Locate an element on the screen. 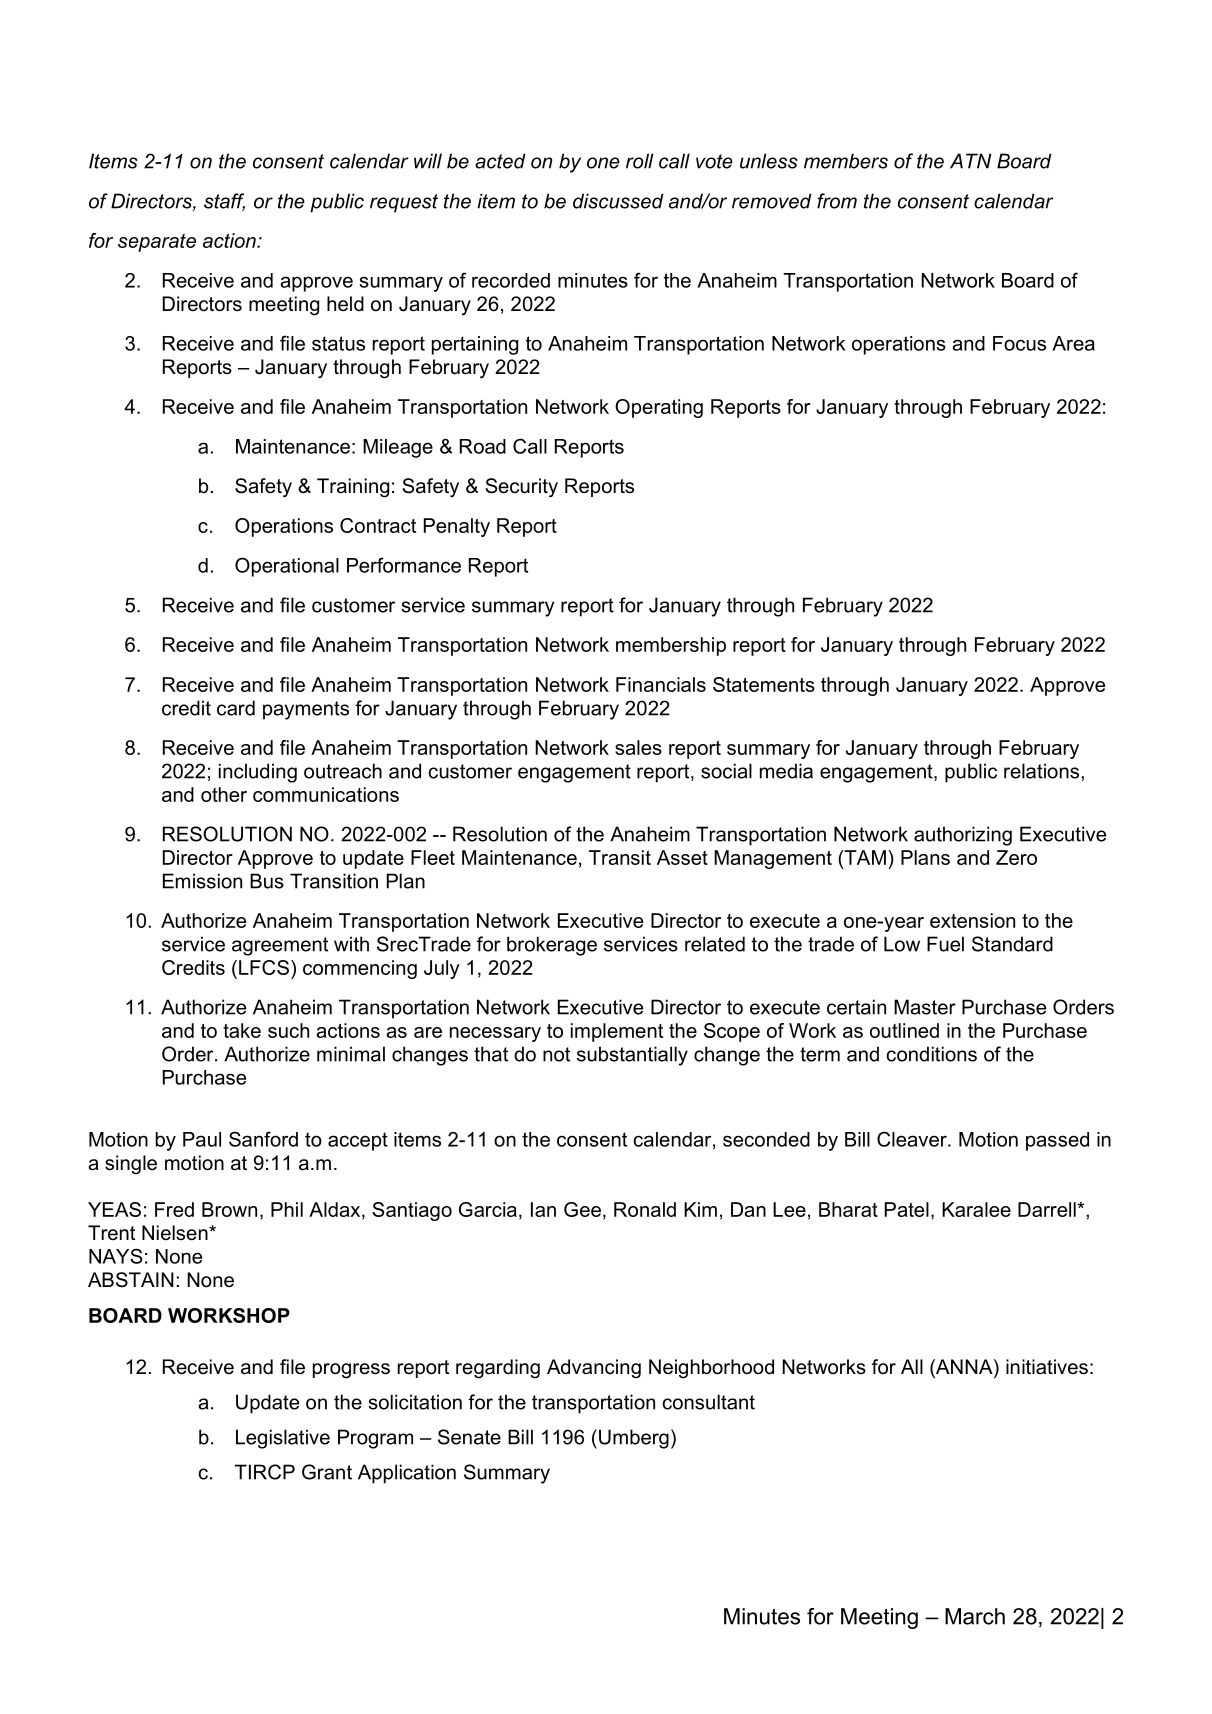 The width and height of the screenshot is (1212, 1714). March is located at coordinates (975, 1616).
